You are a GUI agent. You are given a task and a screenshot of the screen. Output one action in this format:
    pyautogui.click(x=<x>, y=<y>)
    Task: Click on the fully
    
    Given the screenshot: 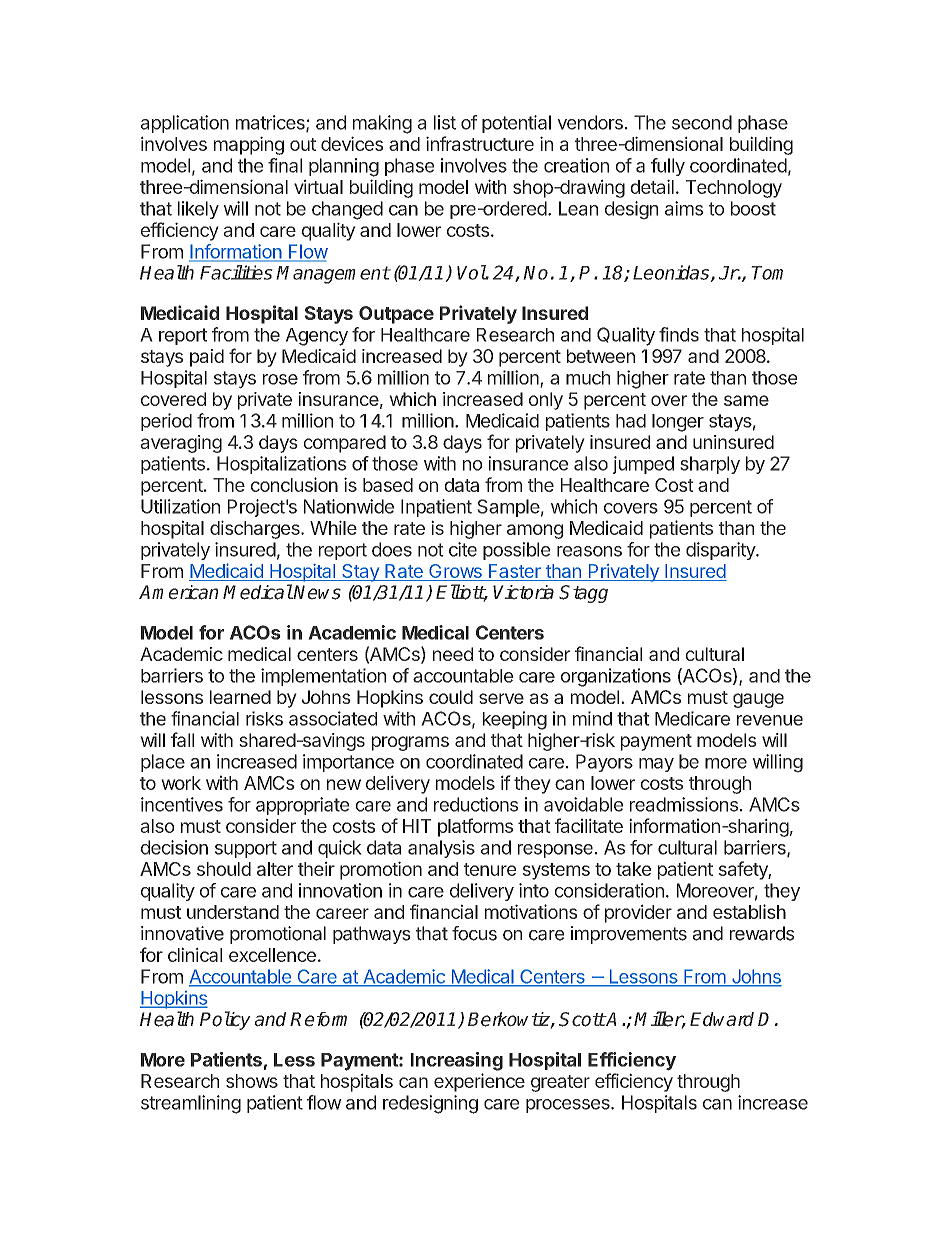 What is the action you would take?
    pyautogui.click(x=668, y=167)
